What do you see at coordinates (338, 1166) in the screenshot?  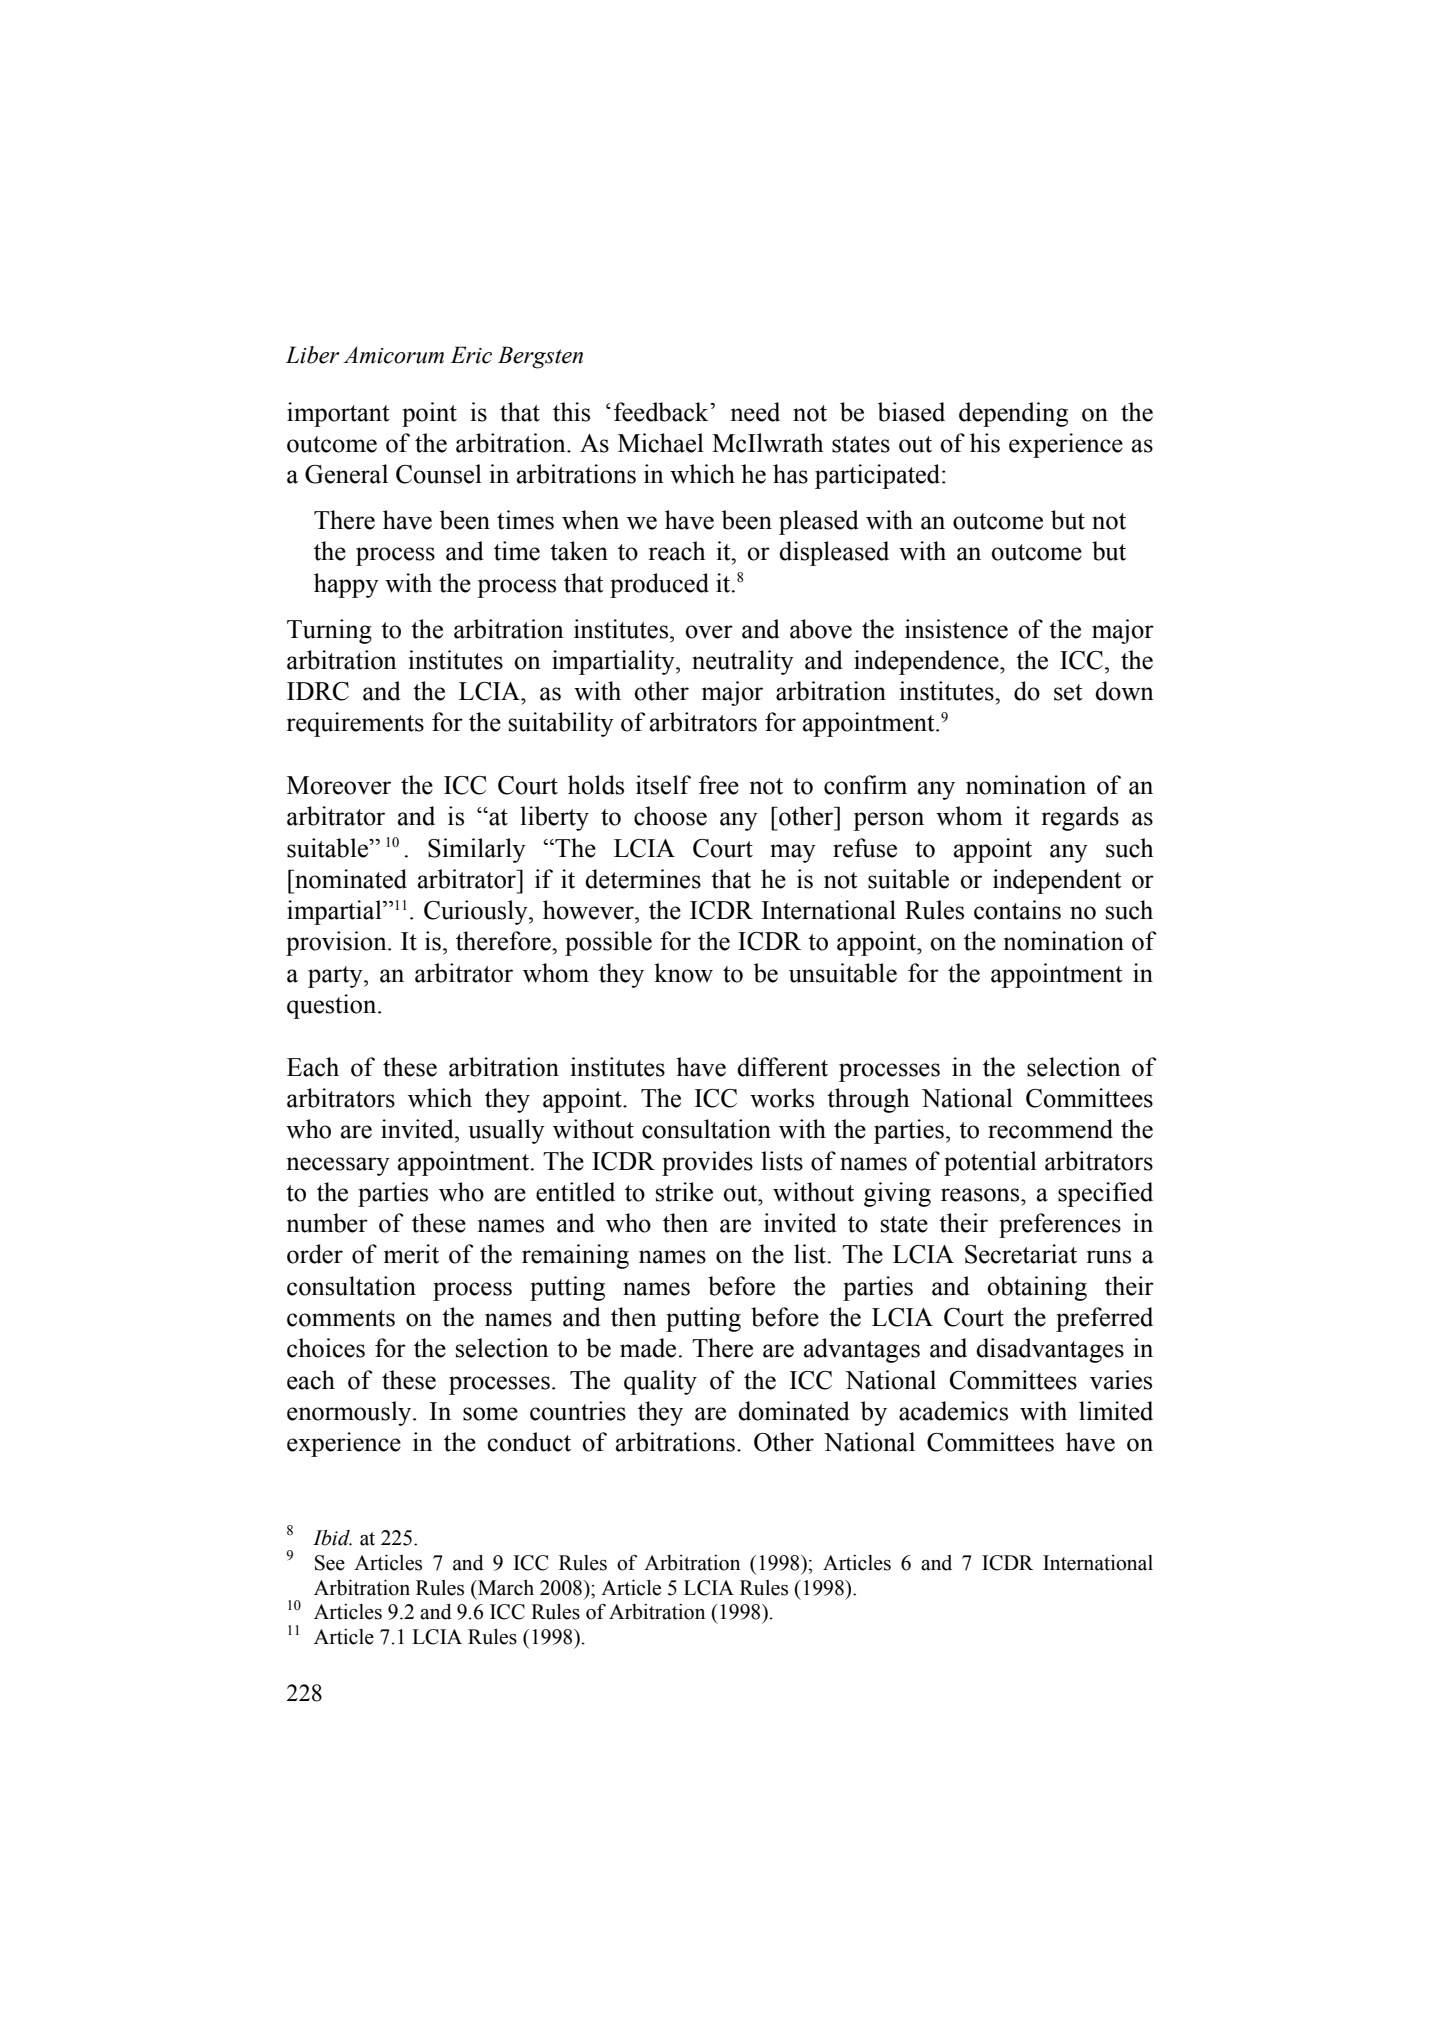 I see `necessary` at bounding box center [338, 1166].
